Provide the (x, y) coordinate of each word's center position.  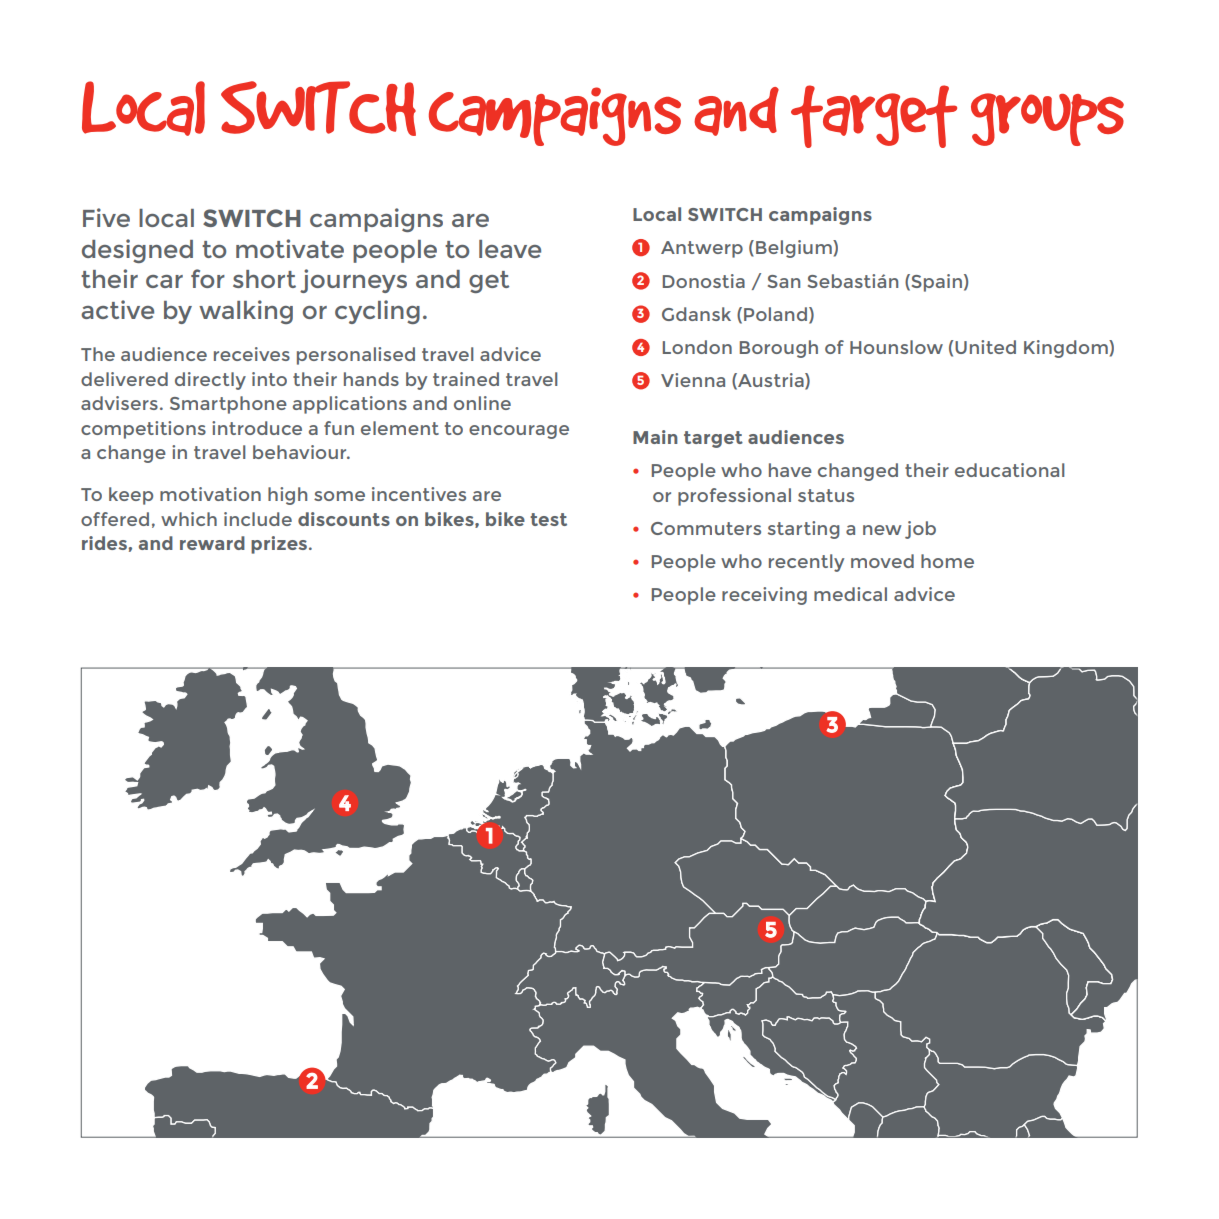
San (784, 281)
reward (212, 543)
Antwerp (702, 249)
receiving (764, 596)
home (947, 561)
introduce (257, 428)
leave (510, 249)
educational (1009, 470)
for (208, 278)
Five (106, 217)
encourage (519, 432)
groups (1047, 119)
